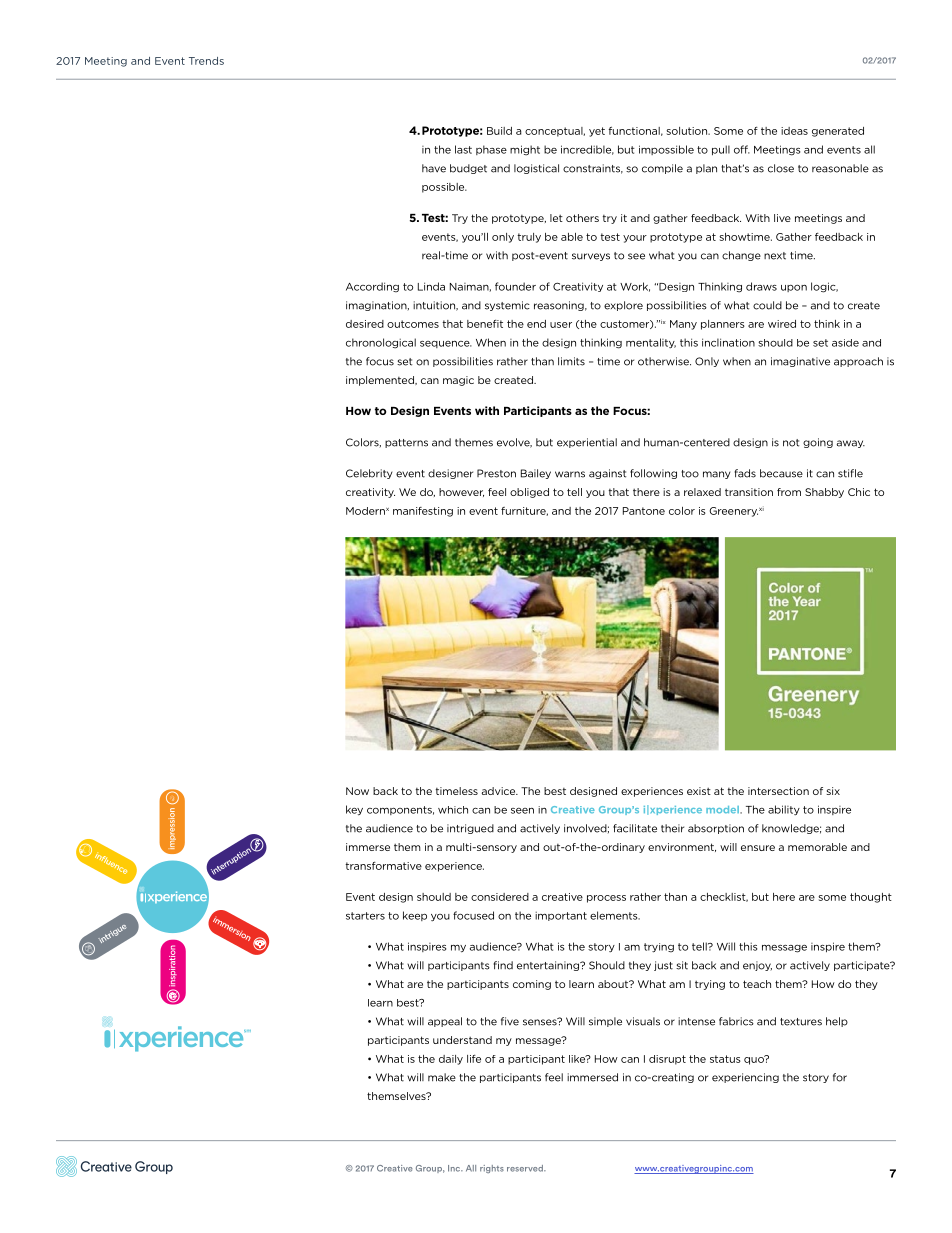 The image size is (952, 1233). What do you see at coordinates (800, 362) in the screenshot?
I see `imaginative` at bounding box center [800, 362].
